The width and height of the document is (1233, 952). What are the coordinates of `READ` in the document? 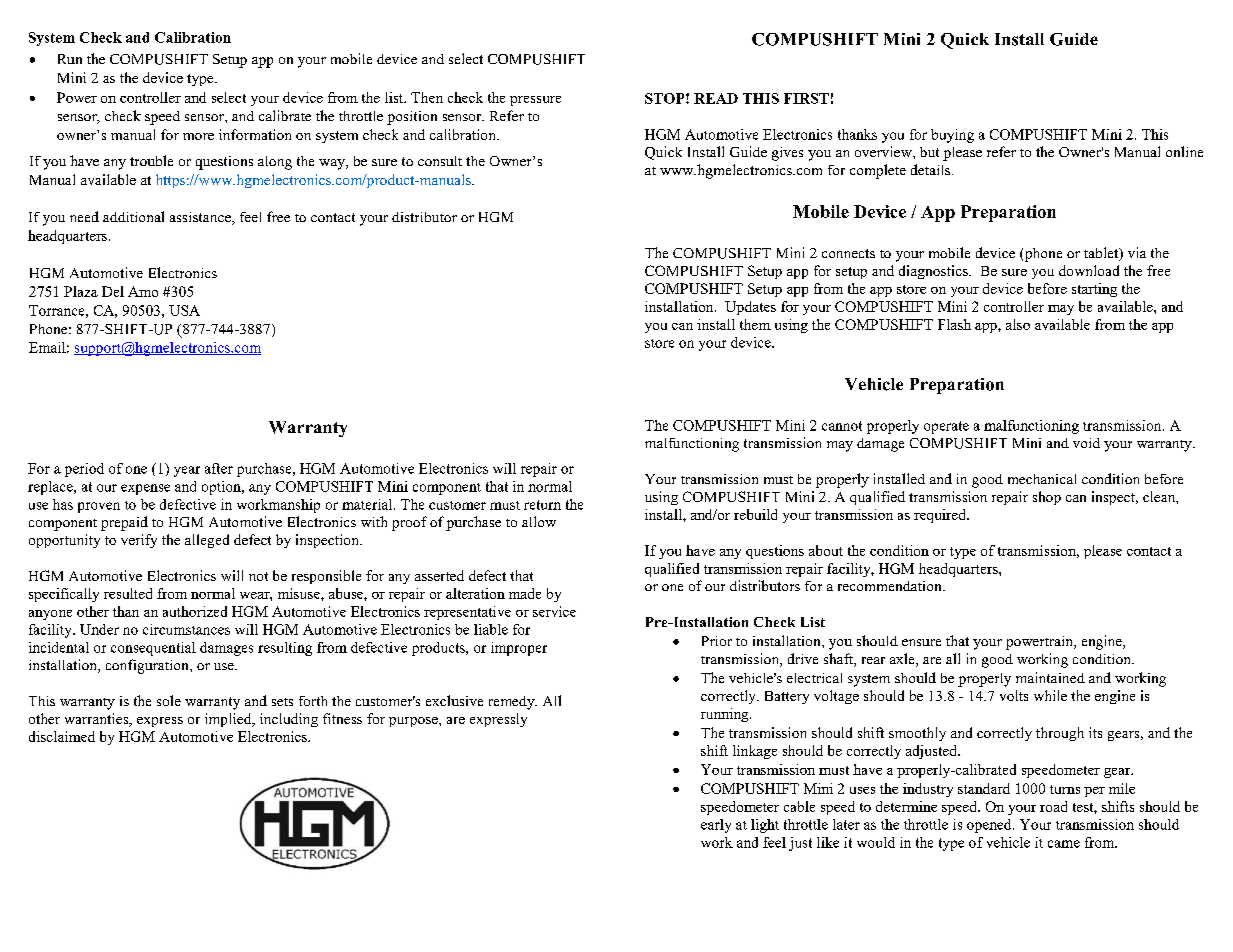 It's located at (716, 98).
